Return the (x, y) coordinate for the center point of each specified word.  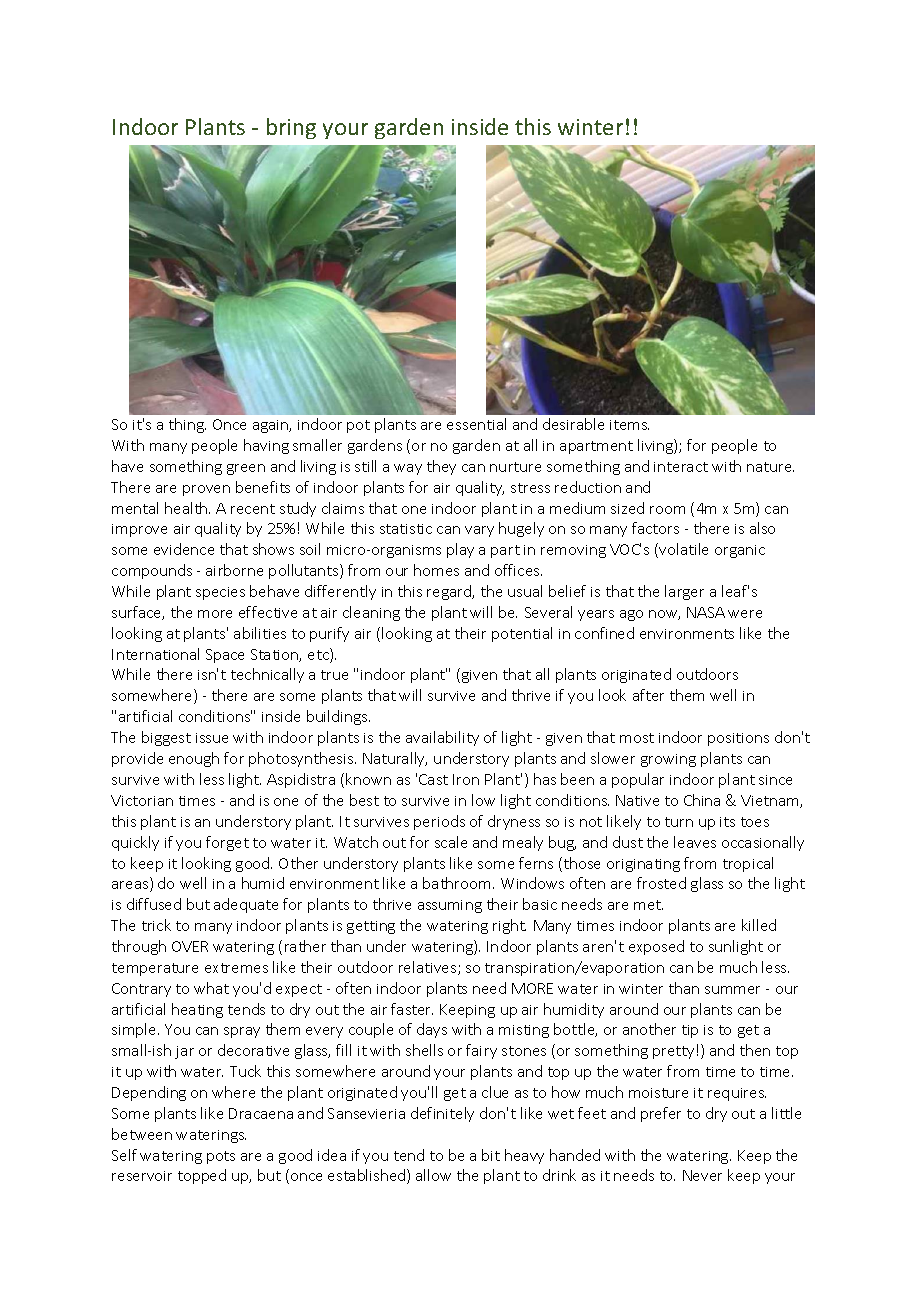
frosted (661, 883)
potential (522, 634)
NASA (706, 612)
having (266, 446)
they (441, 467)
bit (491, 1155)
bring (291, 128)
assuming (450, 906)
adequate (246, 905)
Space (225, 656)
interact (681, 467)
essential (476, 424)
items (629, 425)
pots (221, 1157)
